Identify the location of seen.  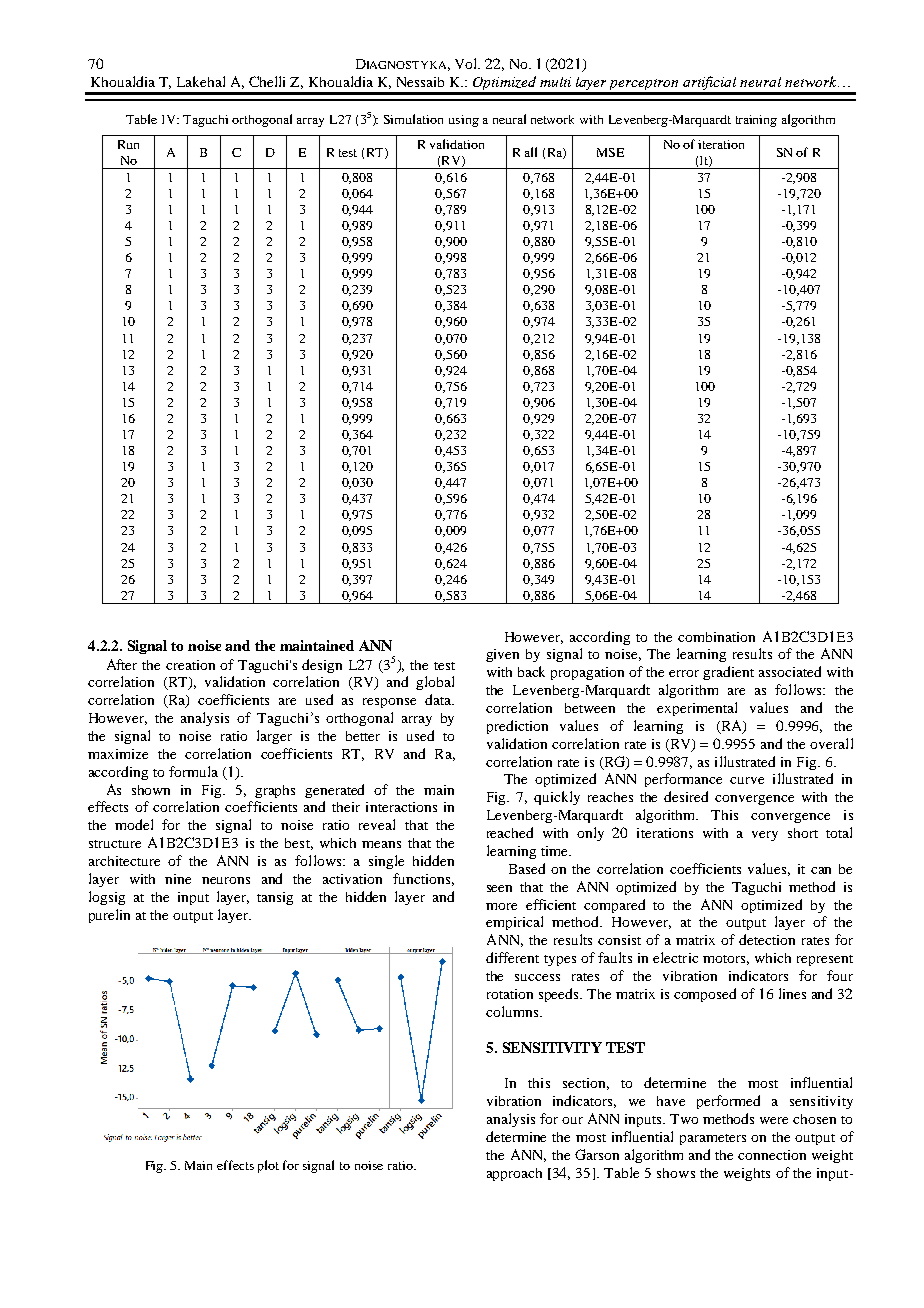
(499, 888).
